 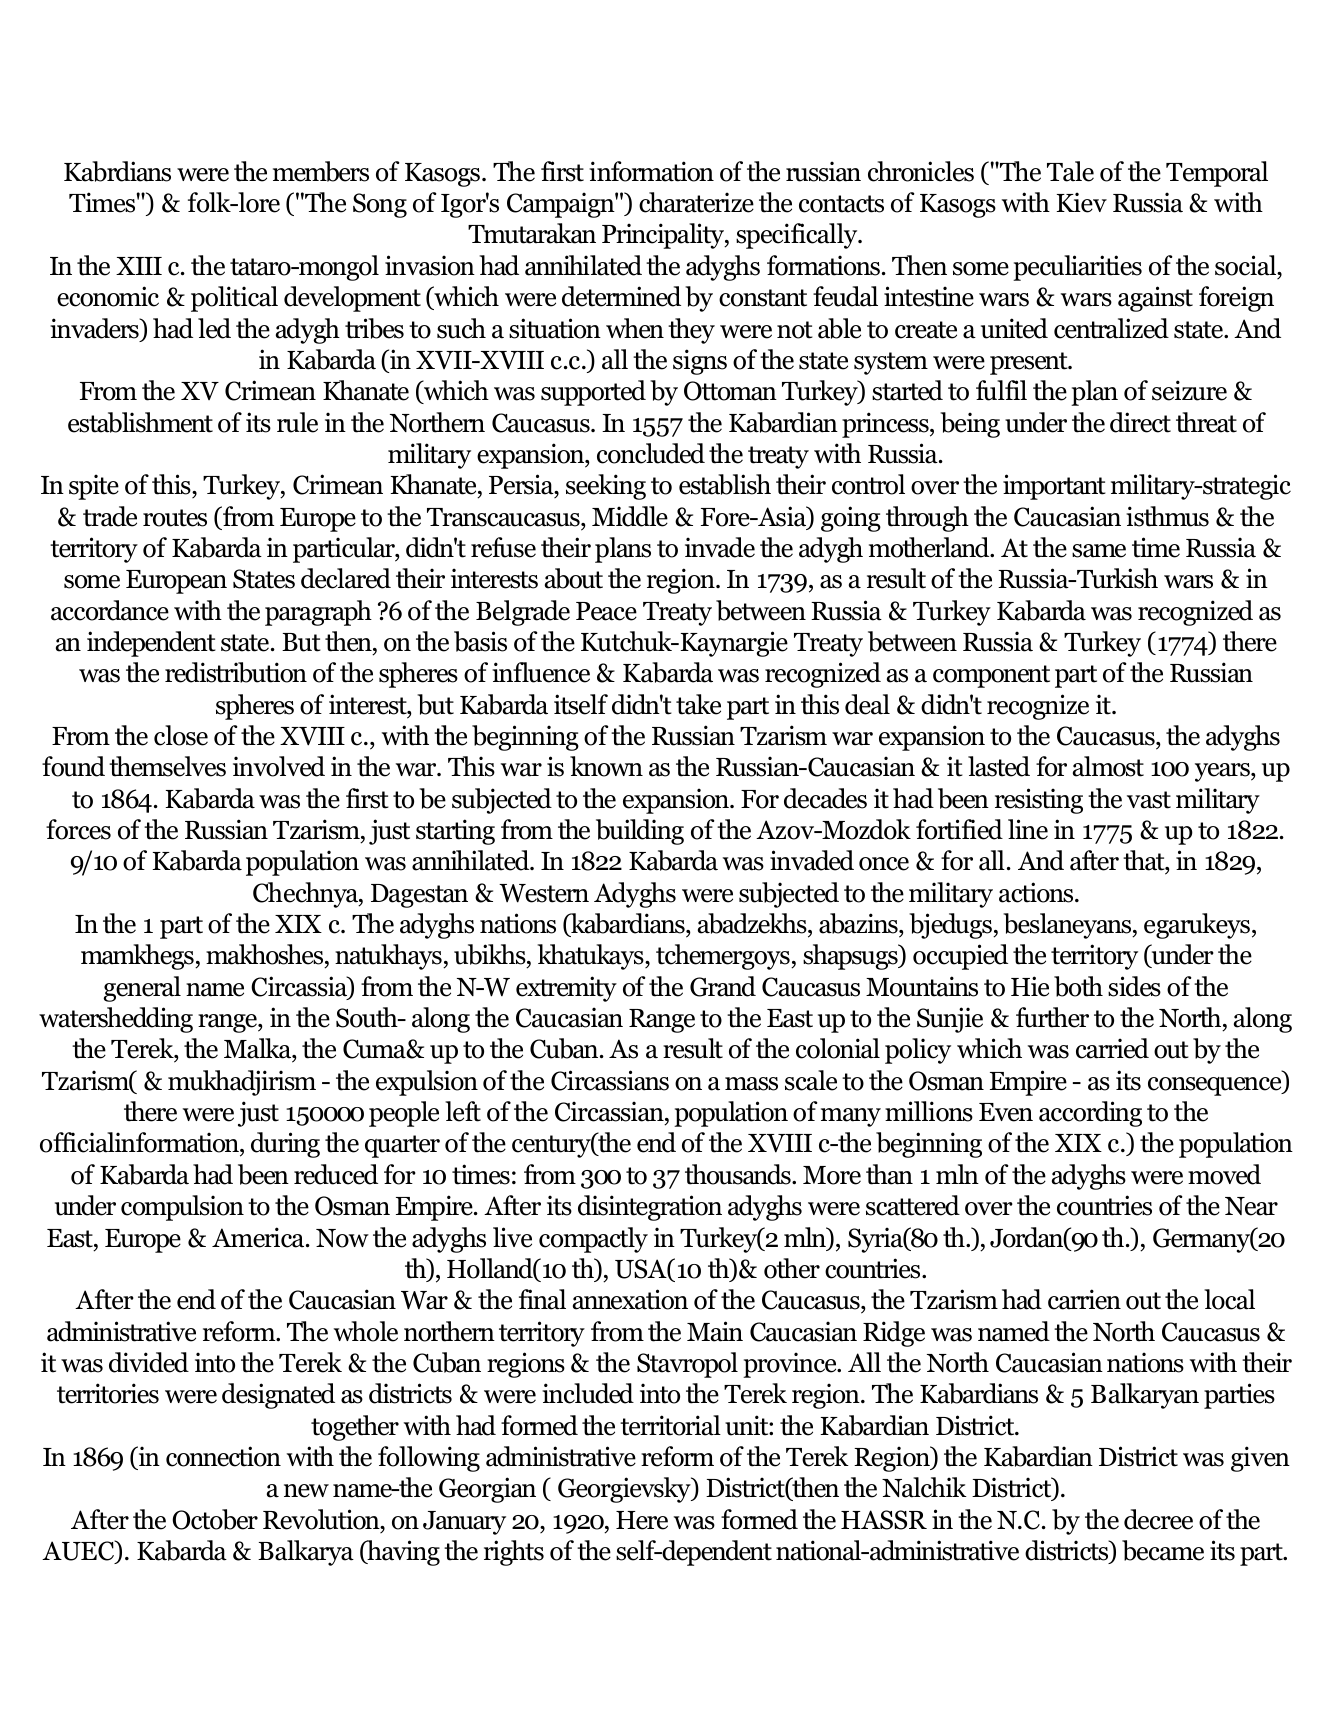 What do you see at coordinates (285, 1145) in the screenshot?
I see `during` at bounding box center [285, 1145].
